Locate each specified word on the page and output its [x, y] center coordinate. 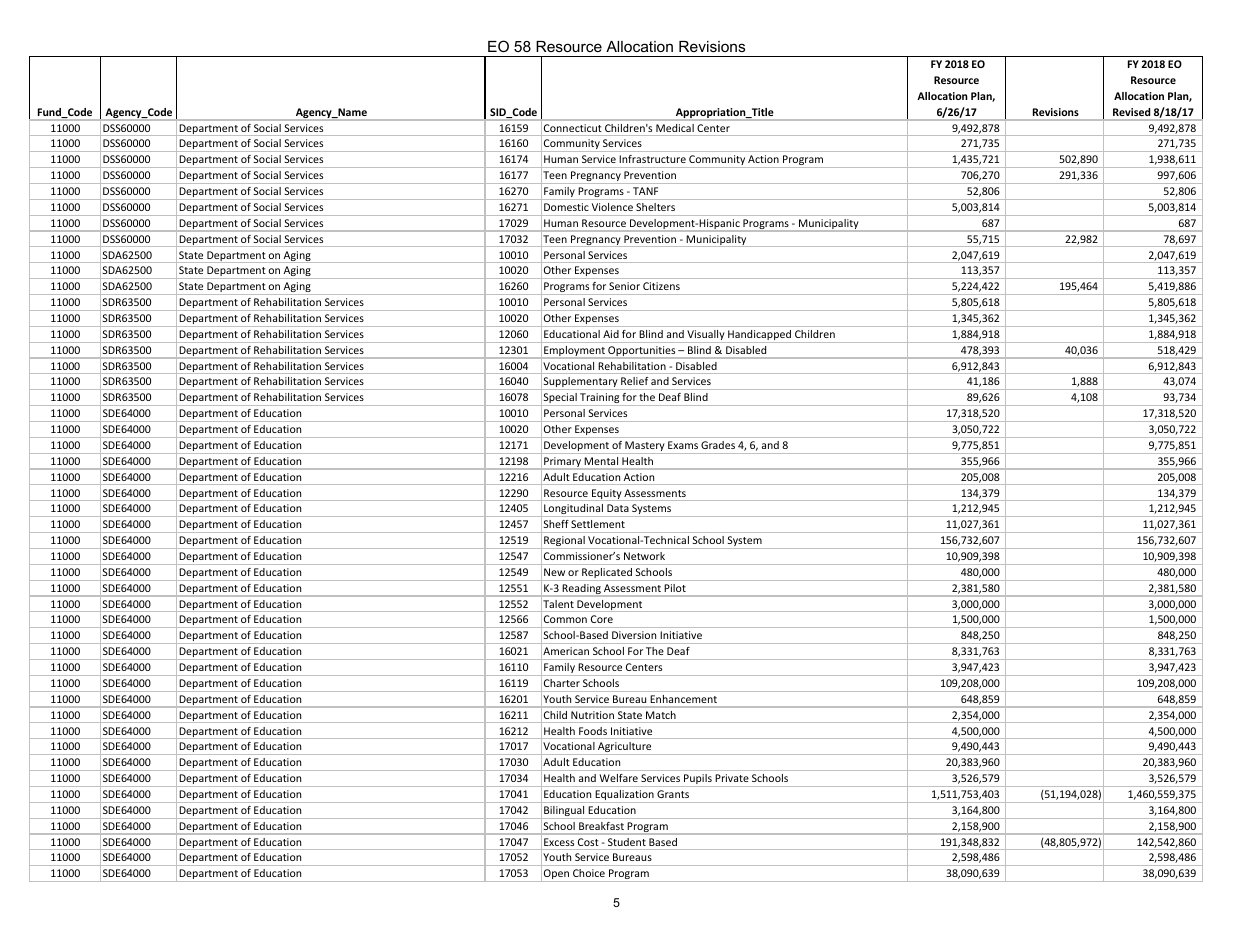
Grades [718, 445]
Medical [675, 128]
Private [732, 778]
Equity [606, 495]
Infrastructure [653, 159]
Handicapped [759, 336]
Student [627, 842]
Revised [1131, 112]
